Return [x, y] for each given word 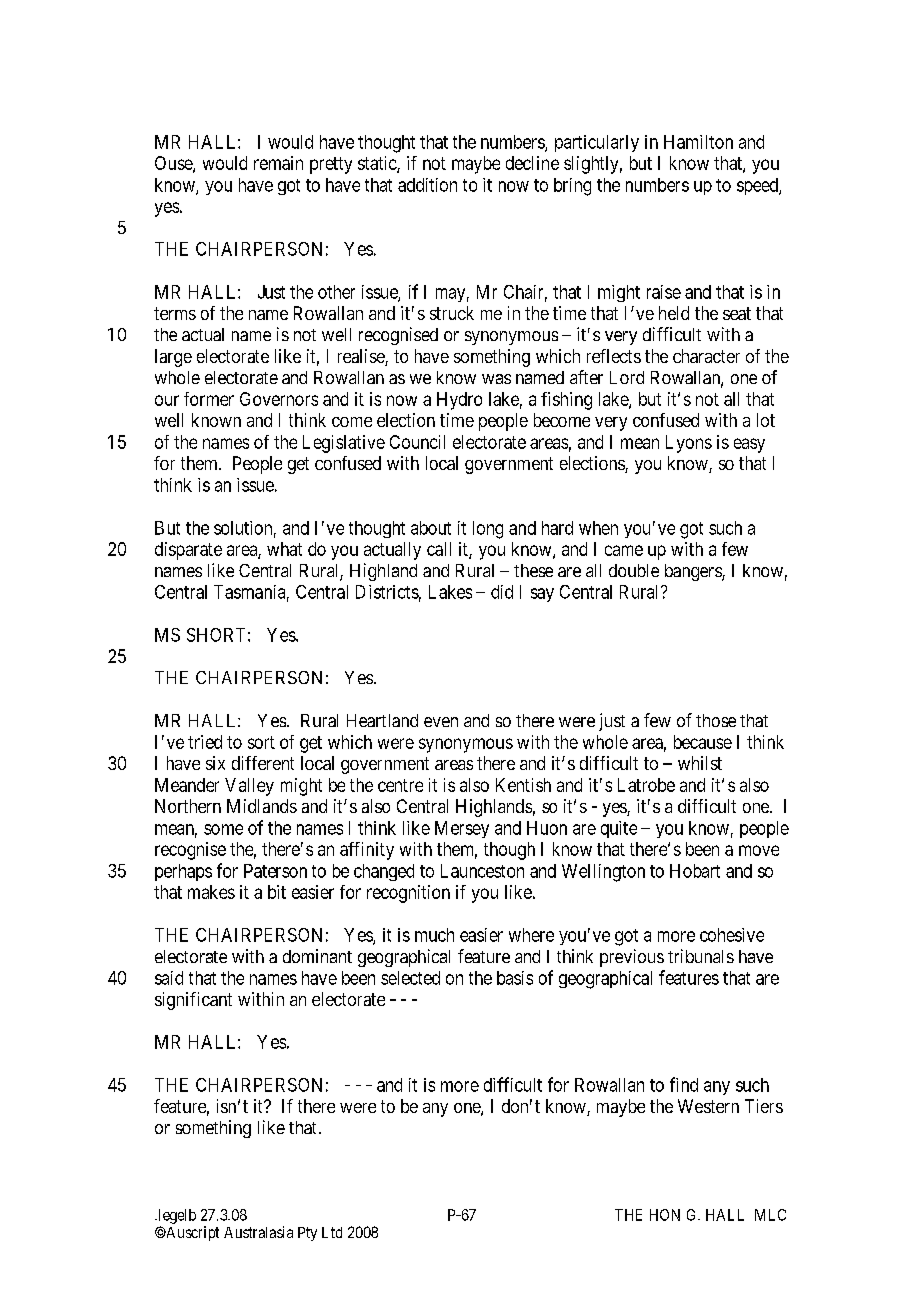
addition [427, 185]
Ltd [332, 1232]
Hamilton [698, 142]
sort [261, 742]
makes [211, 892]
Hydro [459, 401]
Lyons [689, 444]
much [434, 935]
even [441, 722]
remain [278, 163]
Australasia [258, 1232]
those [716, 720]
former [209, 399]
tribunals [701, 956]
